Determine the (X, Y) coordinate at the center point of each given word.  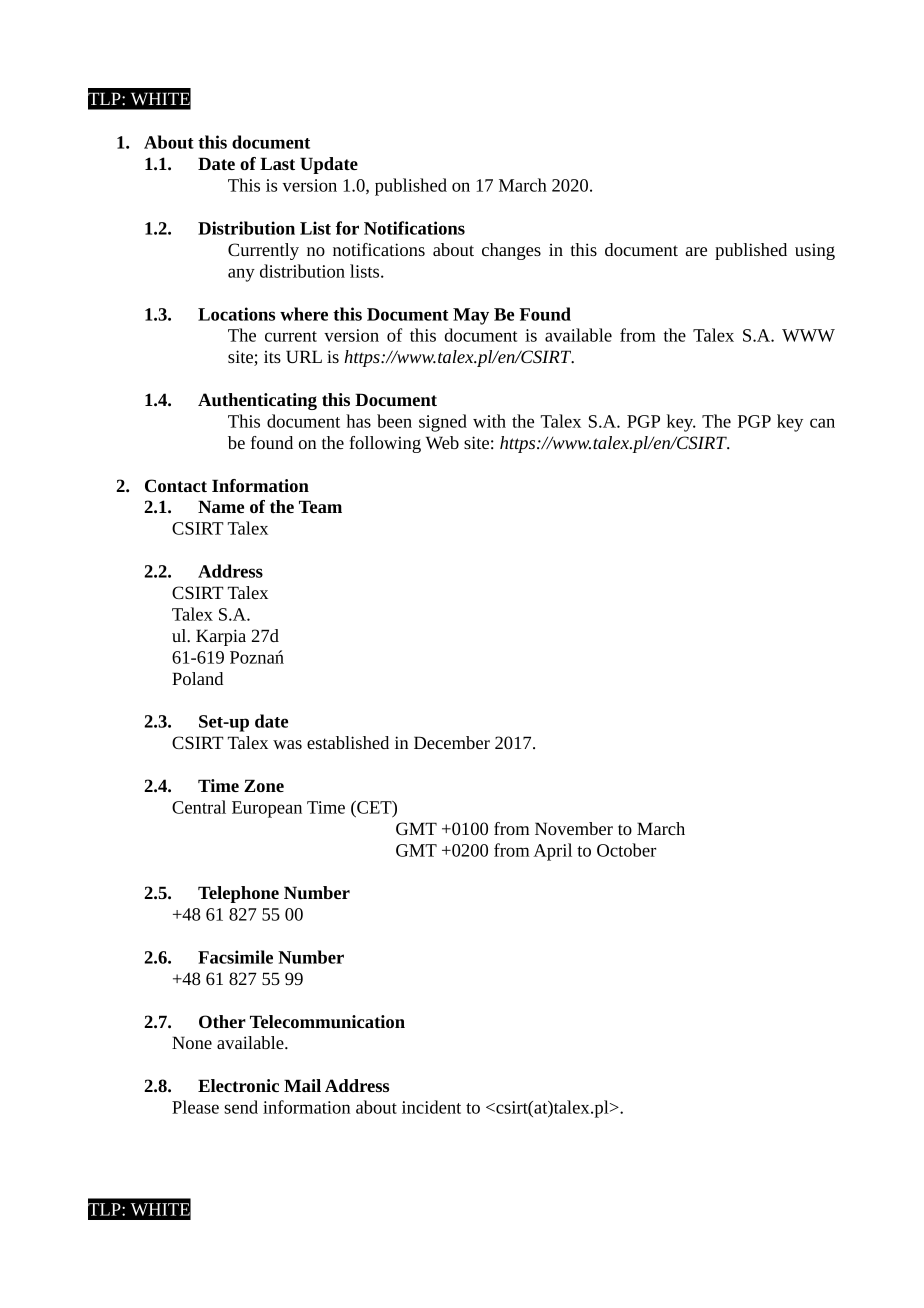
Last (277, 163)
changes (511, 251)
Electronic (238, 1085)
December (452, 742)
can (822, 423)
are (696, 251)
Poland (197, 678)
